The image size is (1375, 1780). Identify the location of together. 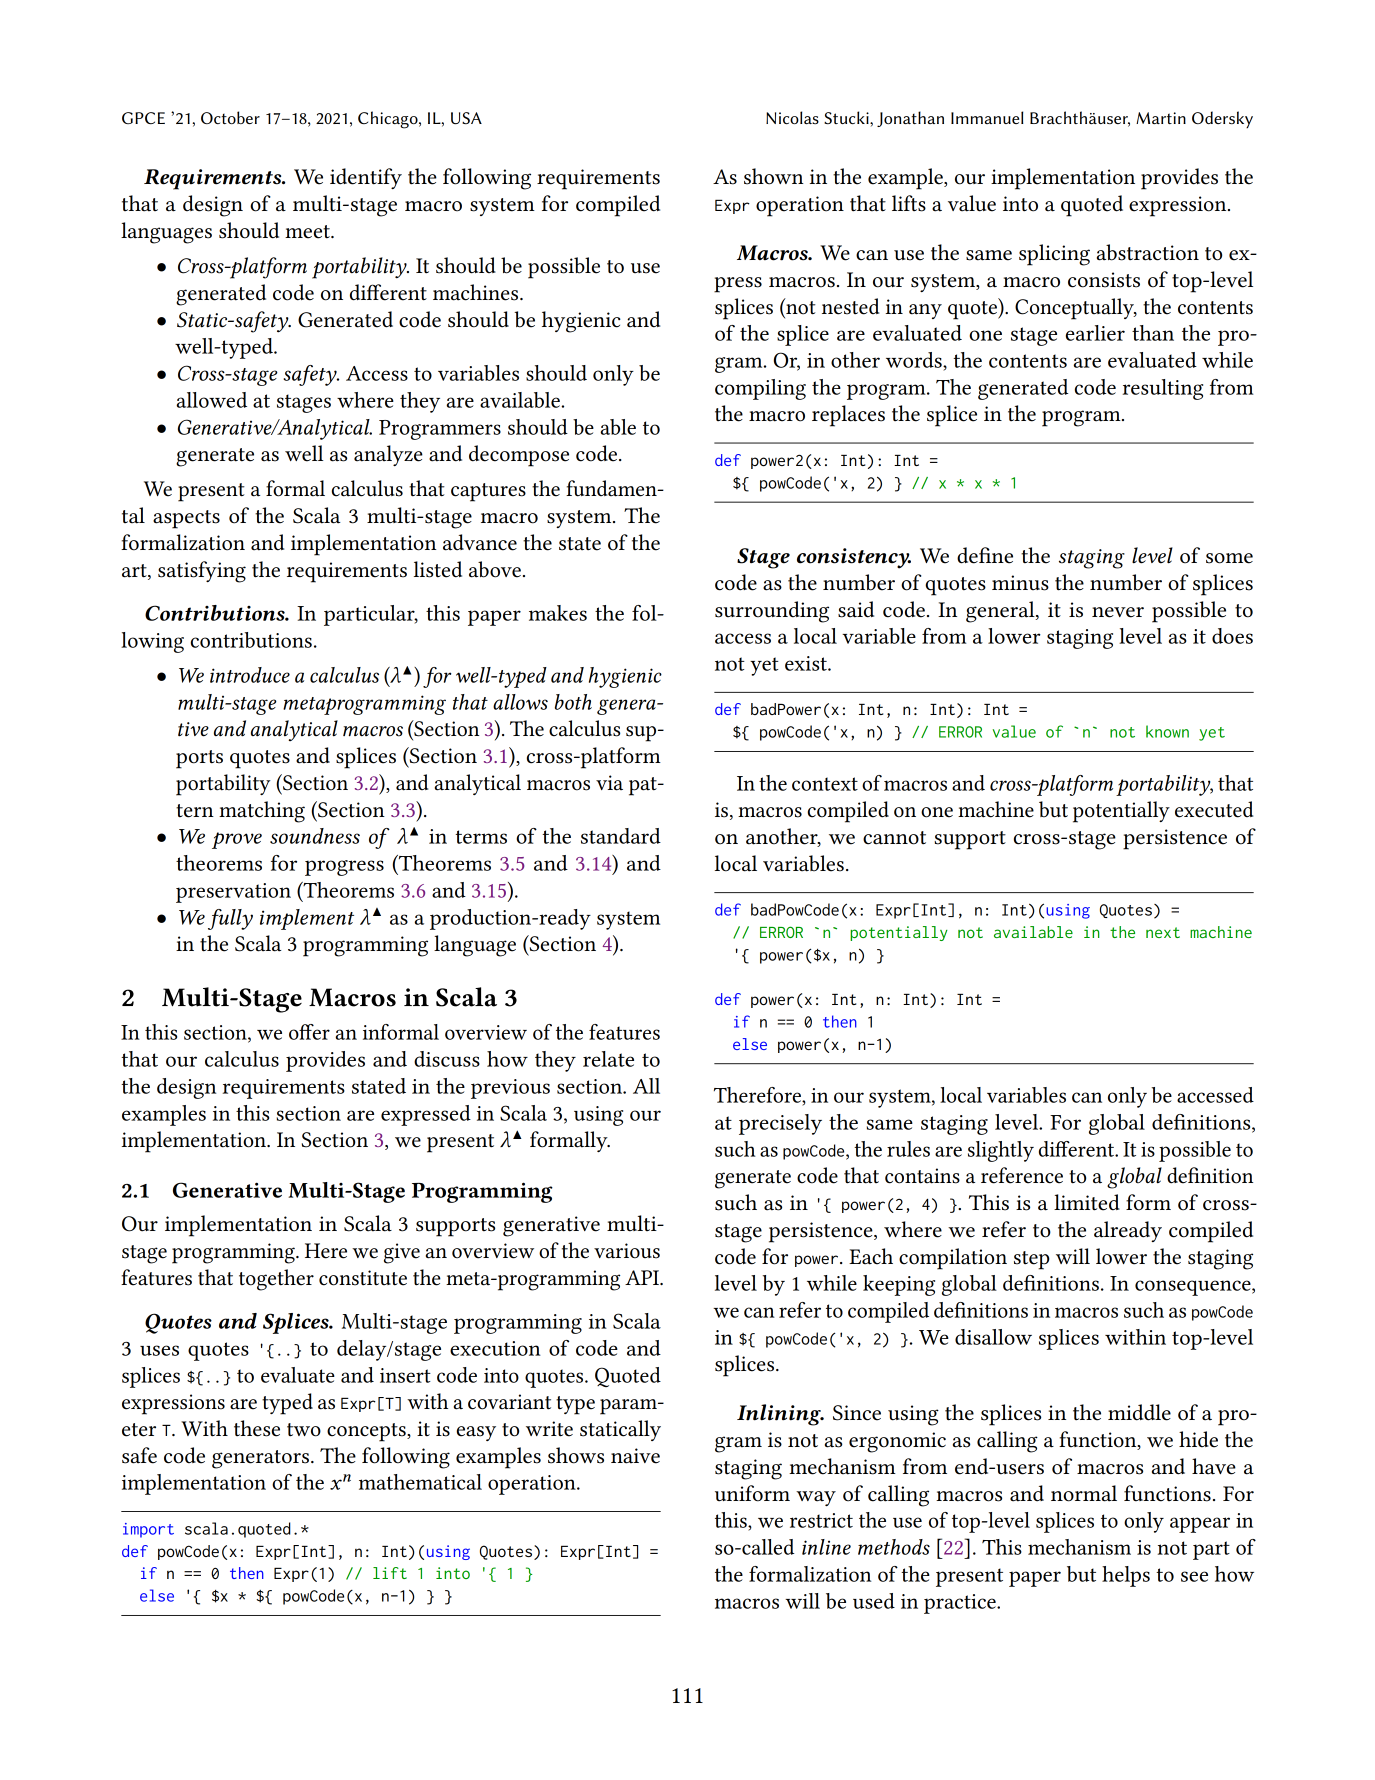
(276, 1280).
